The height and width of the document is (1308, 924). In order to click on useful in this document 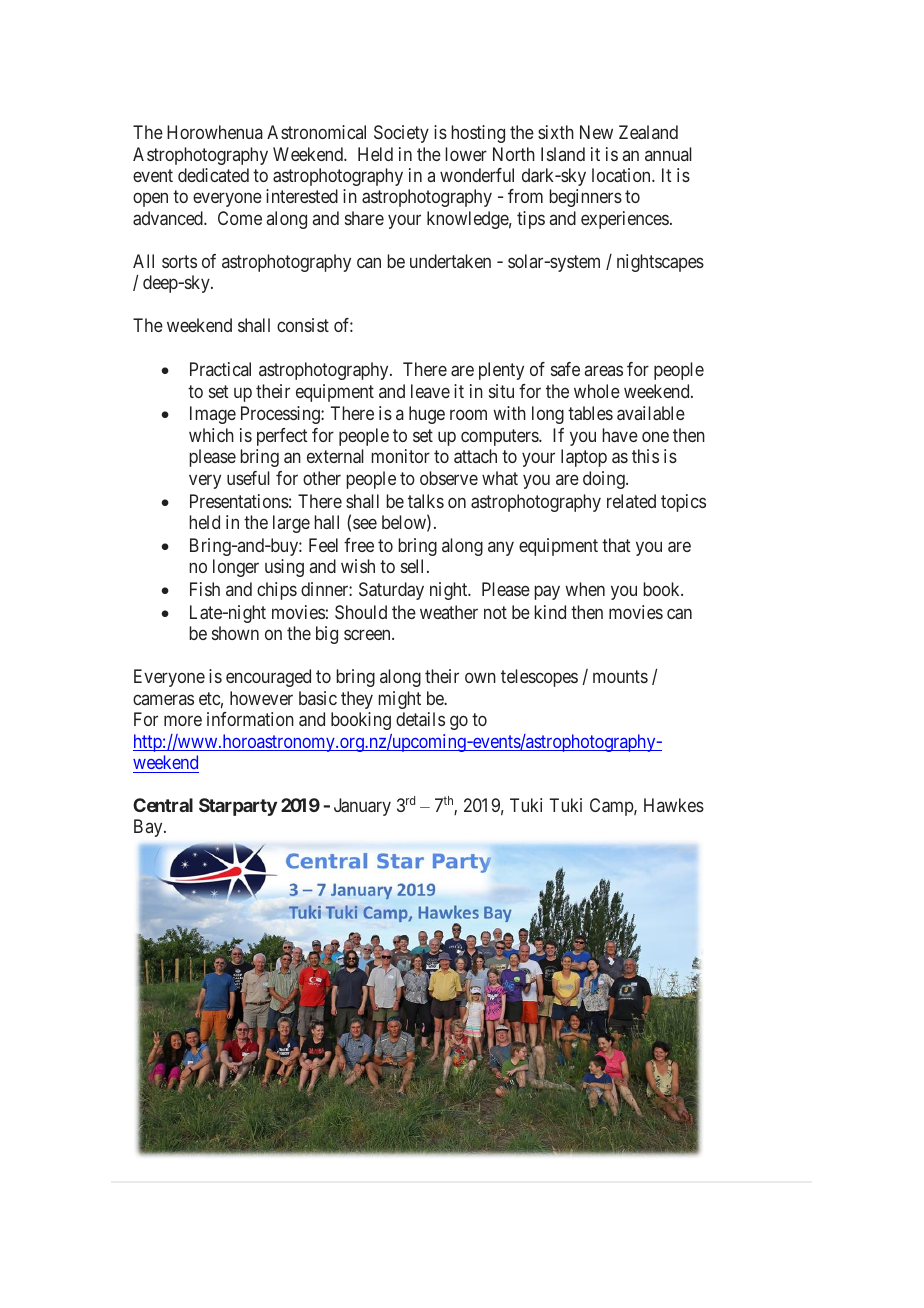, I will do `click(248, 478)`.
